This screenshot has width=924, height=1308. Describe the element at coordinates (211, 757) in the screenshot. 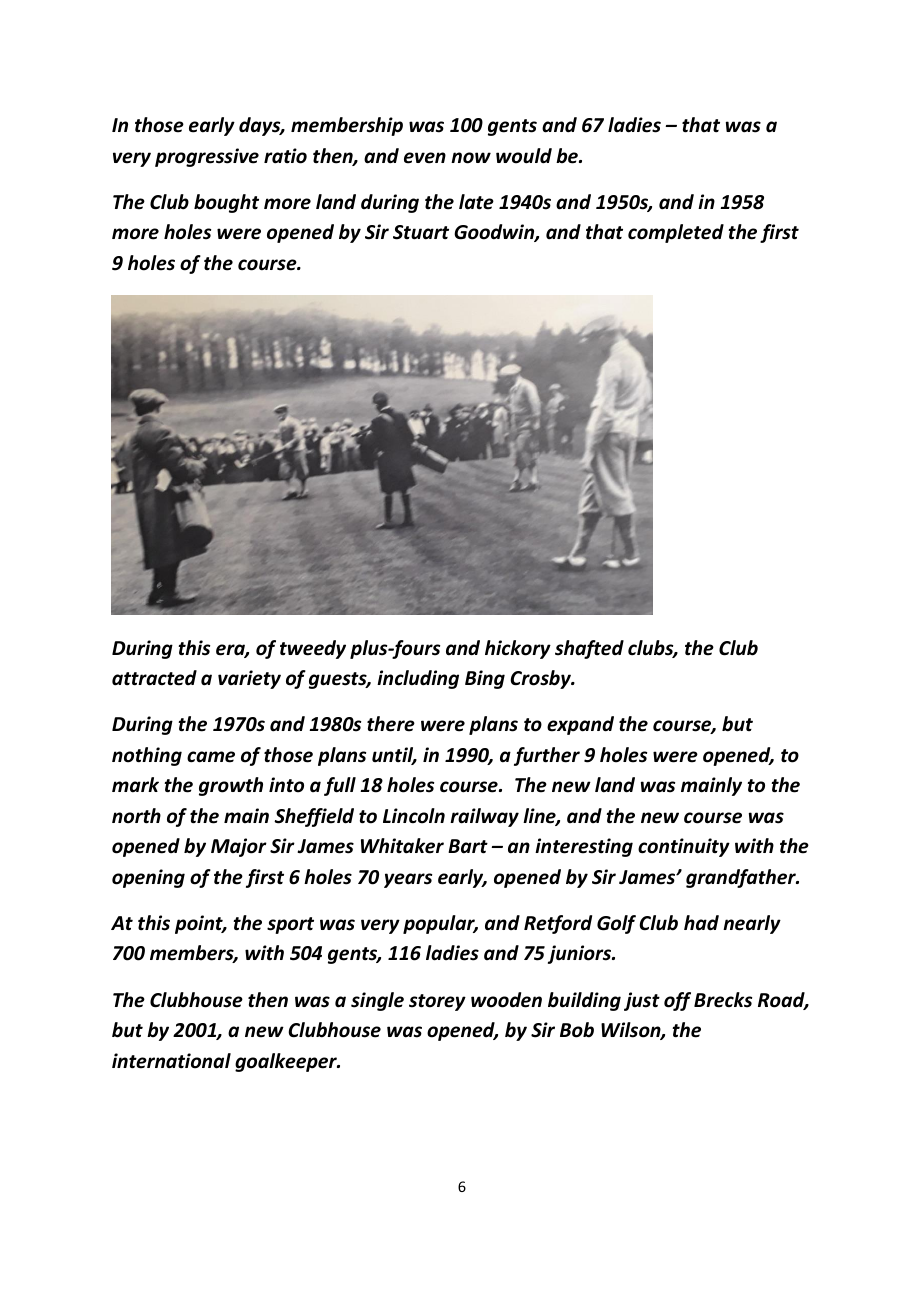

I see `came` at that location.
